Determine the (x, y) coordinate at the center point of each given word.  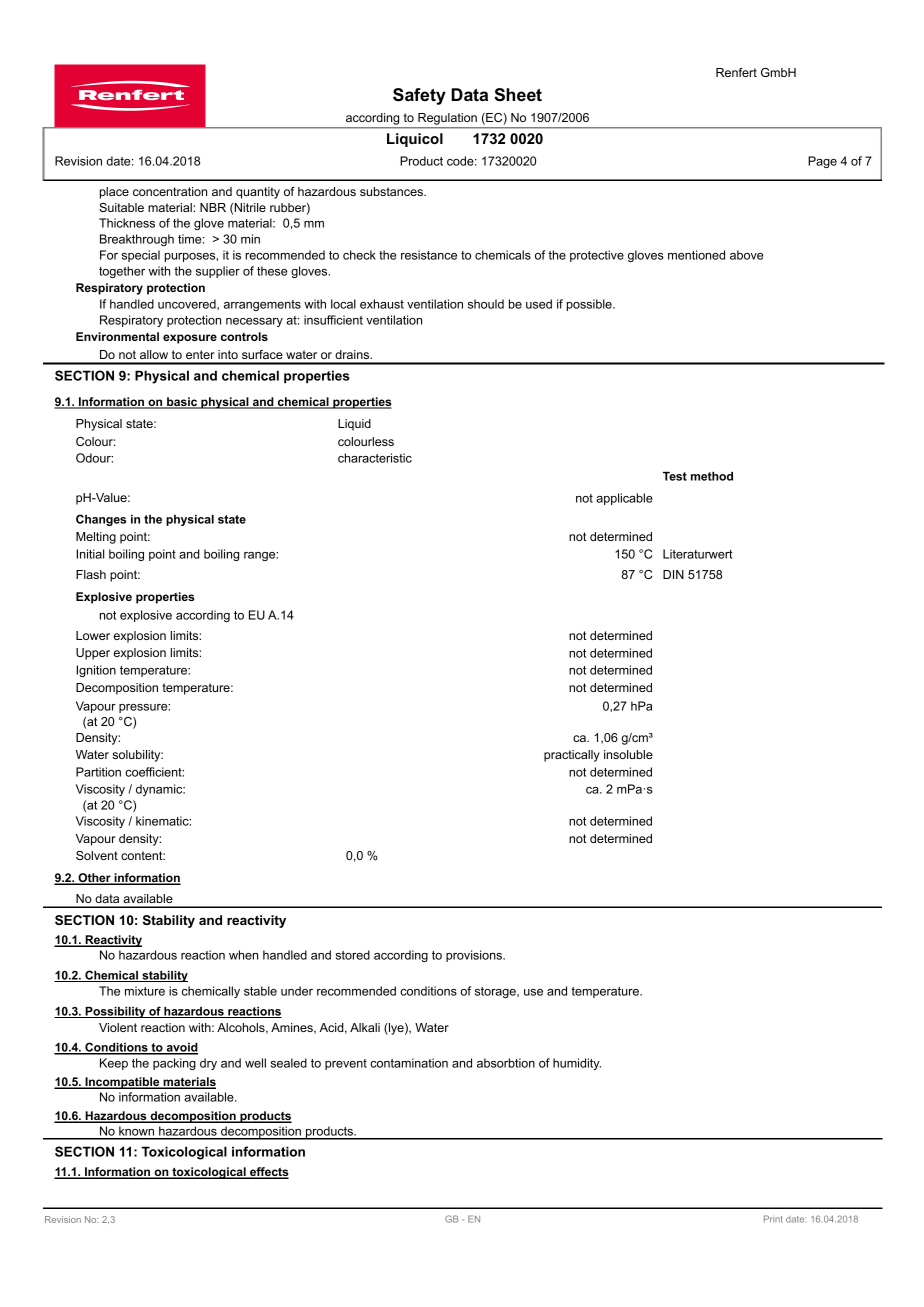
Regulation (447, 119)
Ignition (96, 671)
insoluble (628, 754)
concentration (170, 191)
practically (572, 756)
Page (822, 162)
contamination (409, 1063)
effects (268, 1173)
